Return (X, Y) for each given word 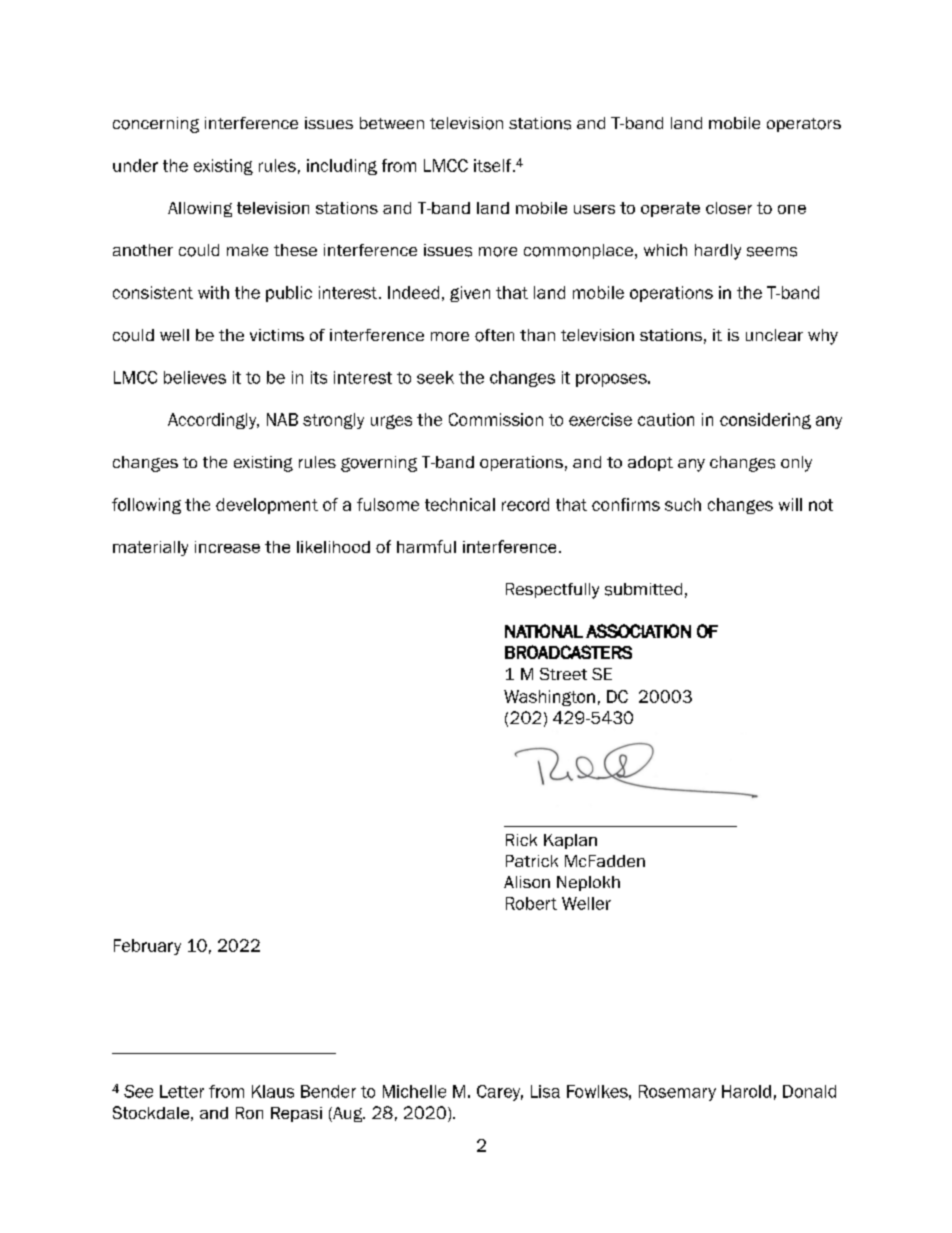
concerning (156, 125)
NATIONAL (544, 631)
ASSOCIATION (638, 631)
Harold (746, 1091)
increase (227, 547)
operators (804, 125)
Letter (182, 1091)
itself (494, 165)
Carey (500, 1093)
